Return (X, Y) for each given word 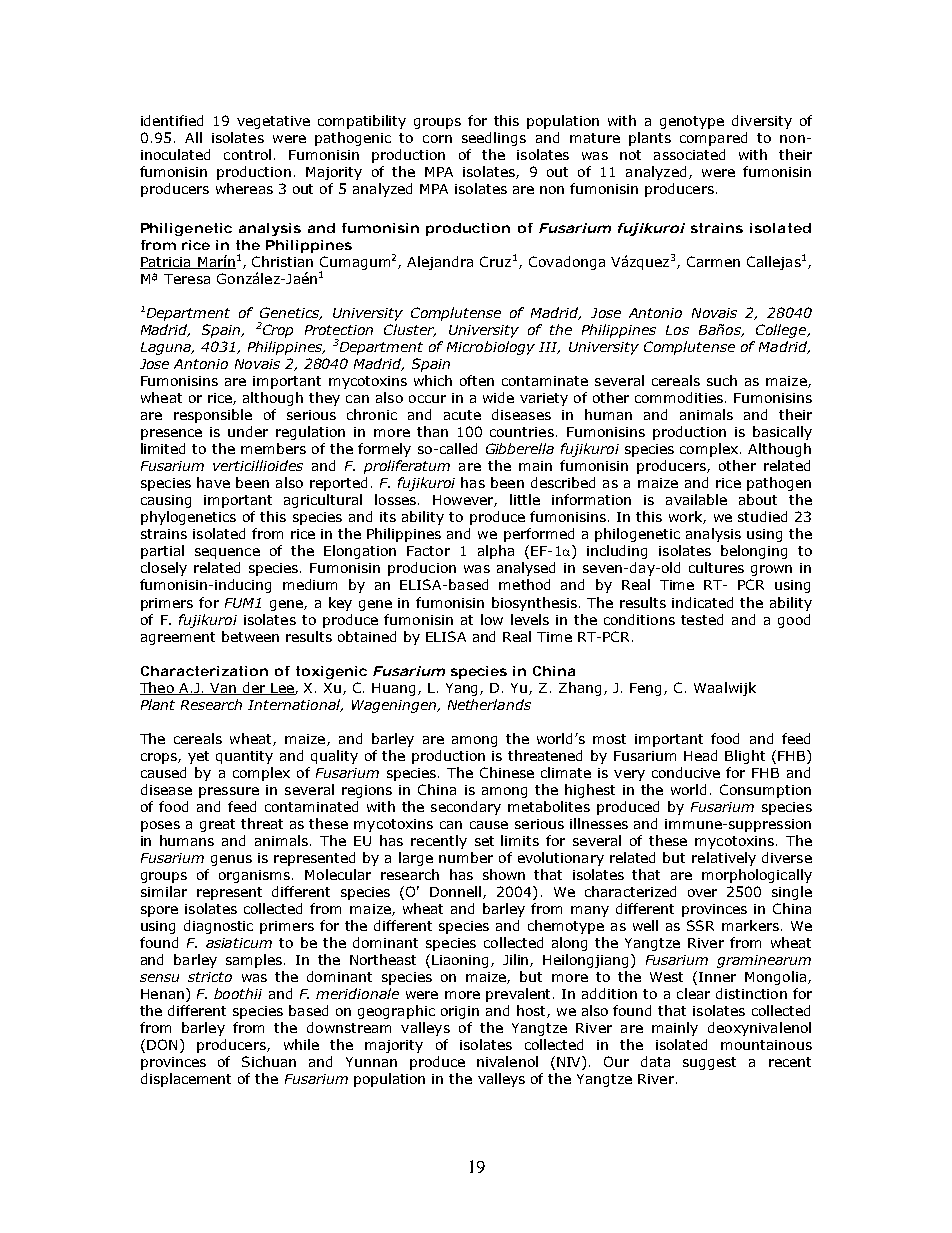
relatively (724, 859)
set (484, 841)
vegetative (273, 122)
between (250, 636)
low (492, 619)
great (217, 825)
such (722, 380)
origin (460, 1012)
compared (713, 139)
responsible (213, 416)
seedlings (494, 139)
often (477, 380)
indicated (702, 602)
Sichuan (269, 1061)
